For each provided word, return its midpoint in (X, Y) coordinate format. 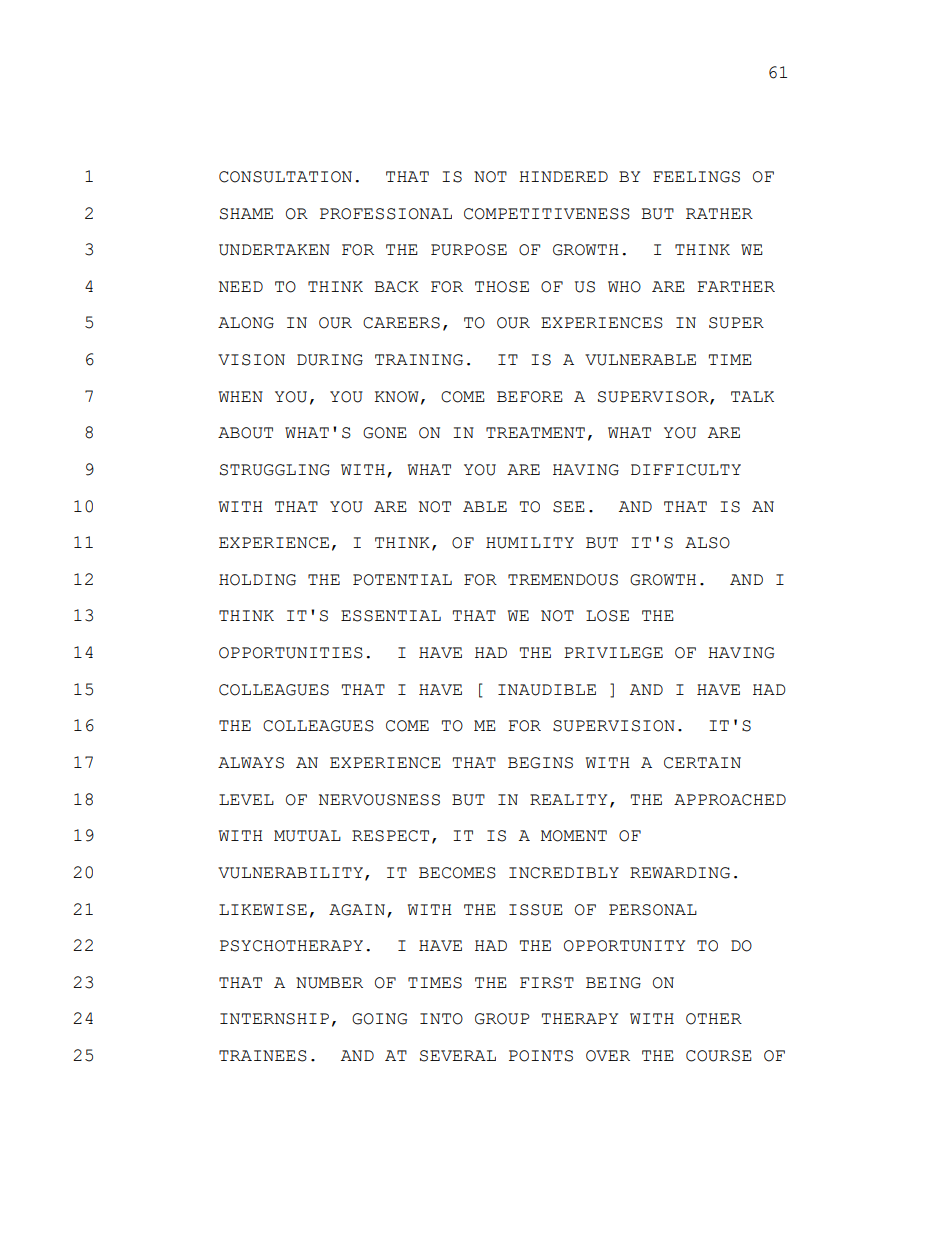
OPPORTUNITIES (291, 653)
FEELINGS (696, 177)
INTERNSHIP (274, 1019)
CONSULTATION (285, 177)
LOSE (607, 616)
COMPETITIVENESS (547, 214)
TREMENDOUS (563, 580)
